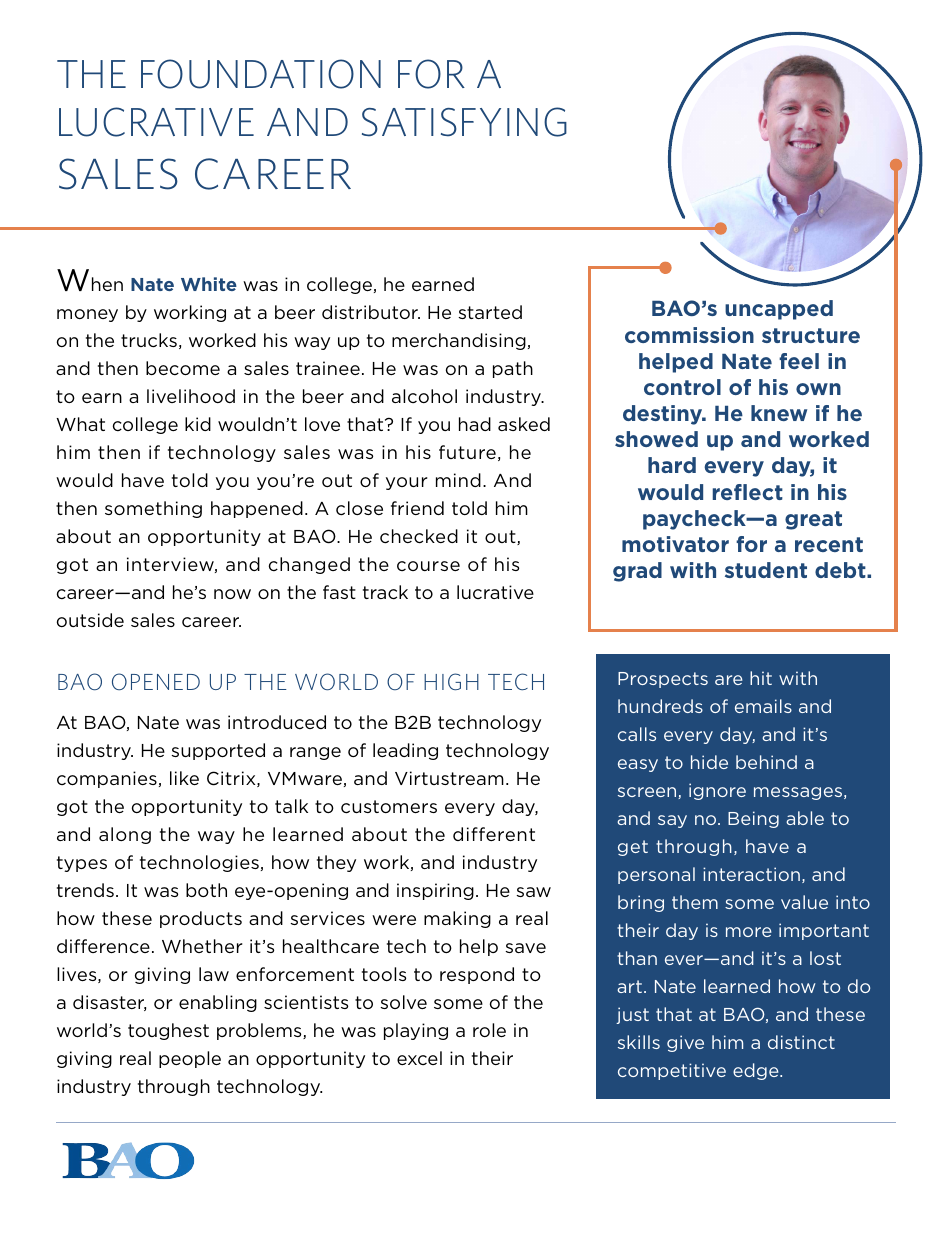 This screenshot has height=1233, width=952. I want to click on like, so click(184, 778).
